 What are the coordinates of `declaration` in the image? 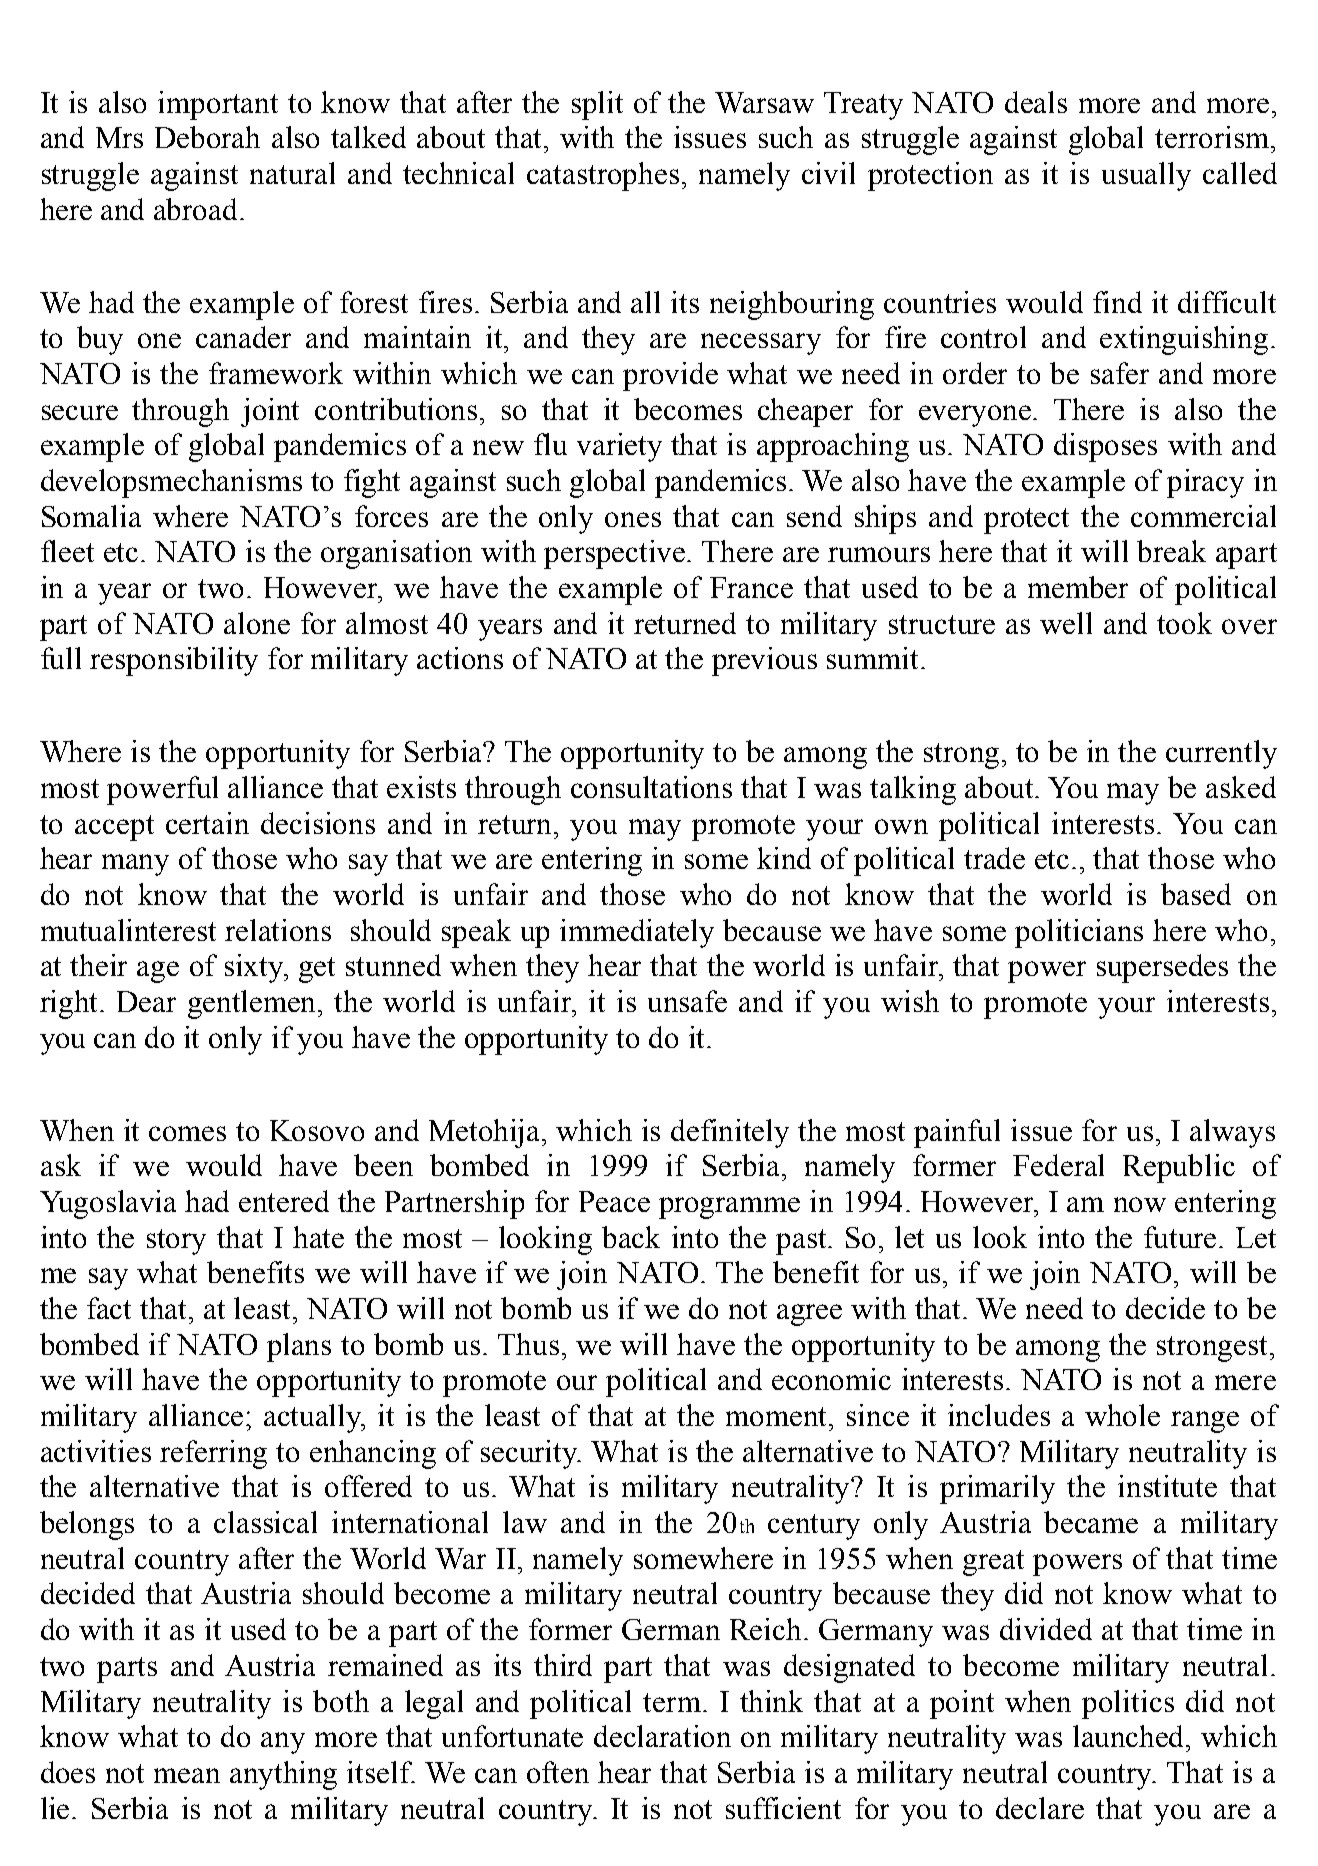 It's located at (662, 1736).
